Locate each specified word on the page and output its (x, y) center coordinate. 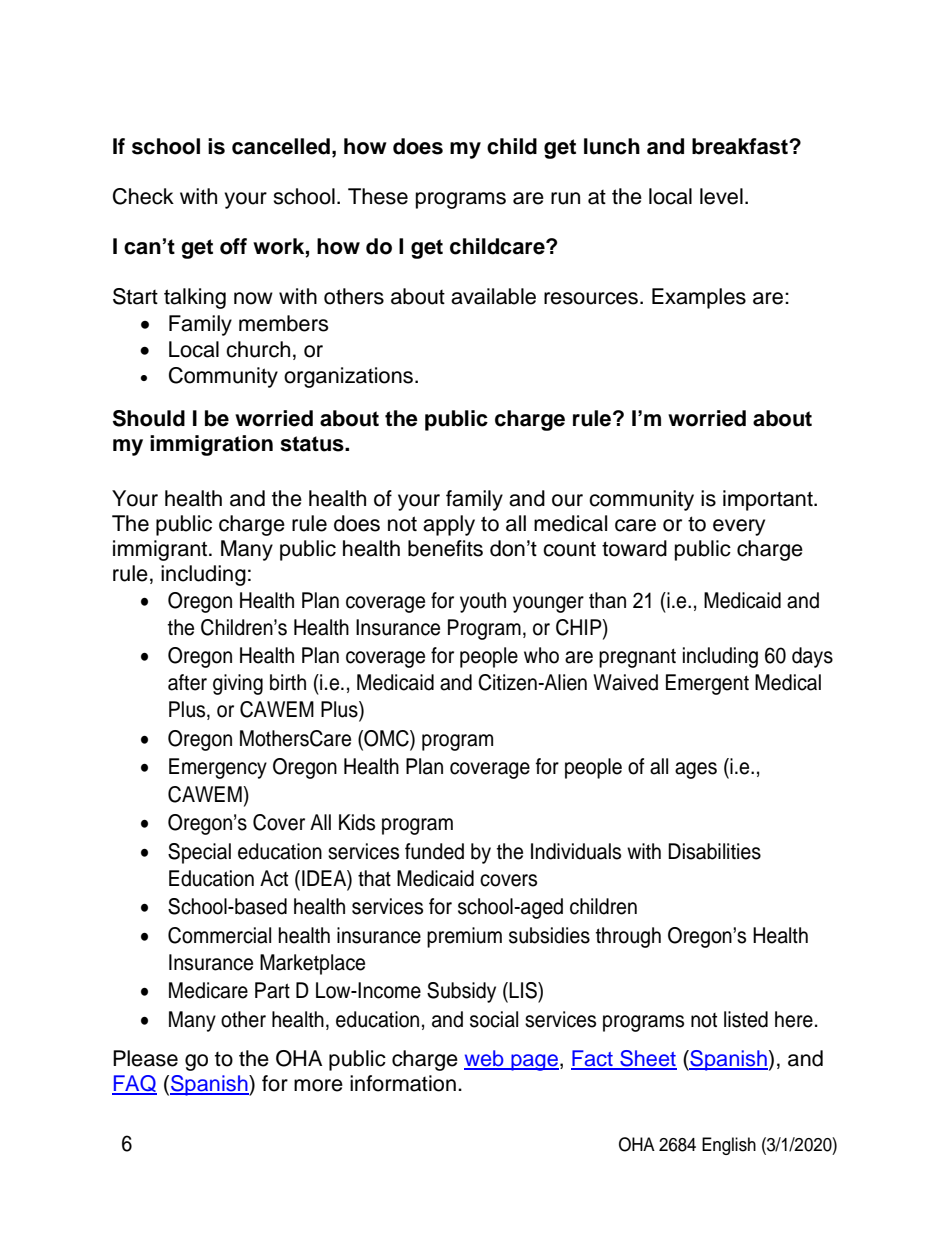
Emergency (218, 768)
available (493, 296)
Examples (699, 298)
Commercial (219, 935)
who (541, 655)
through (628, 937)
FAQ (134, 1085)
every (739, 527)
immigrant (161, 550)
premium (464, 937)
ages (696, 770)
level (721, 196)
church (258, 349)
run (565, 198)
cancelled (281, 146)
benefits (445, 548)
